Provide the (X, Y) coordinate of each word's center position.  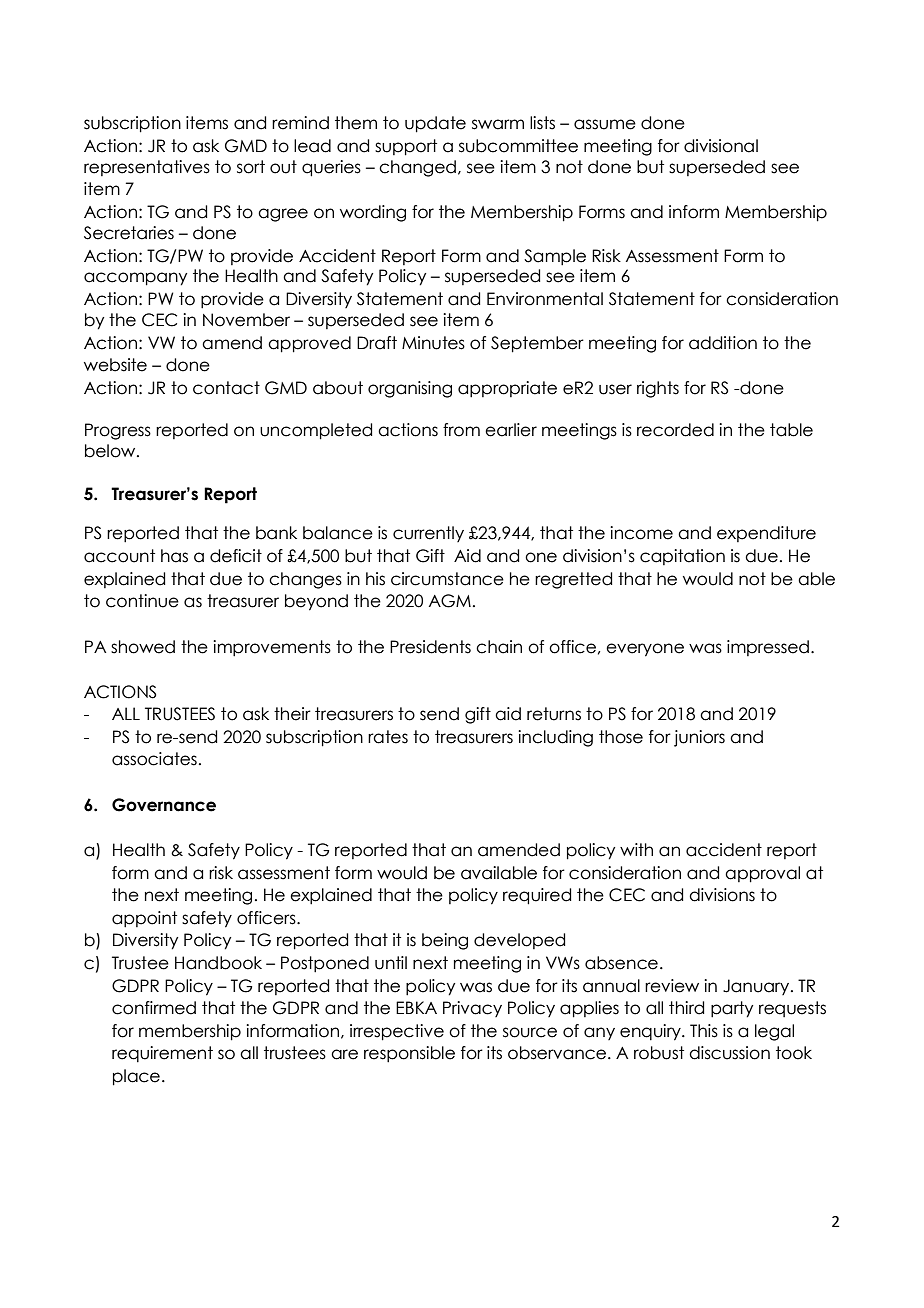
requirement (162, 1054)
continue (142, 601)
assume (605, 124)
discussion (729, 1053)
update (435, 124)
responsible (409, 1054)
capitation (682, 557)
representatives (147, 168)
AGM (450, 601)
